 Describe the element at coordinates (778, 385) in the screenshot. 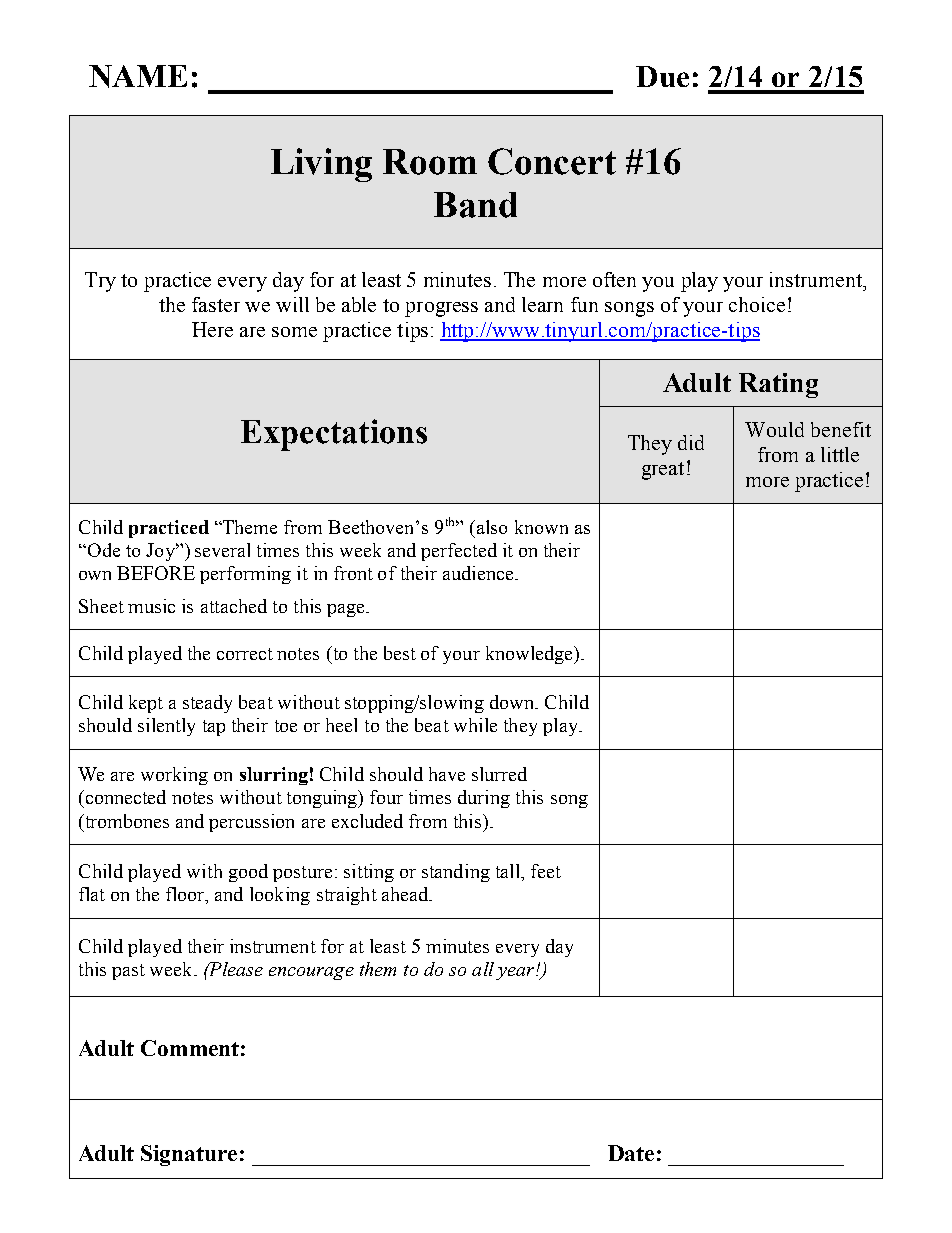

I see `Rating` at that location.
